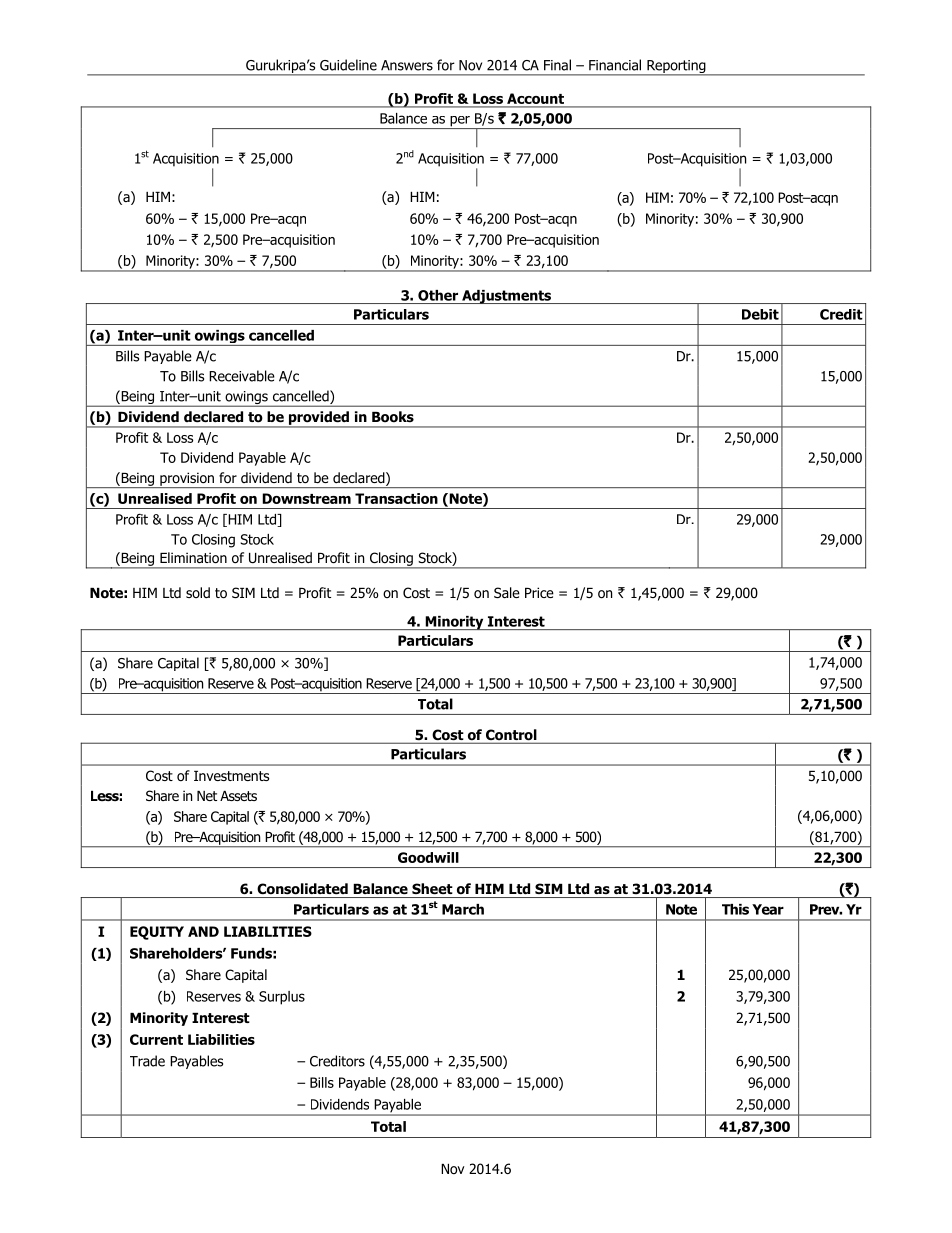 This page has width=952, height=1233. I want to click on Elimination, so click(193, 558).
